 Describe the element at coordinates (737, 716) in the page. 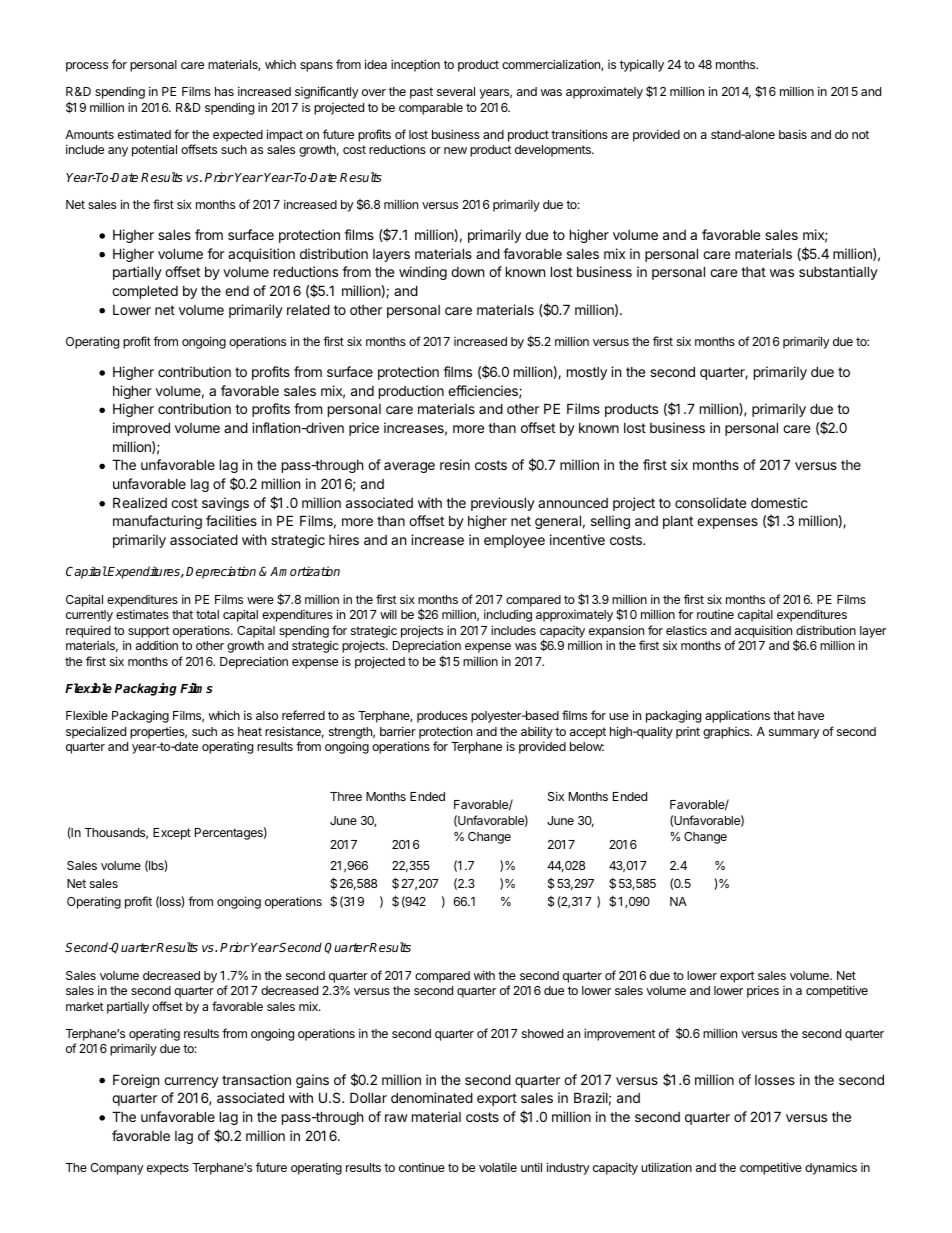

I see `applications` at that location.
